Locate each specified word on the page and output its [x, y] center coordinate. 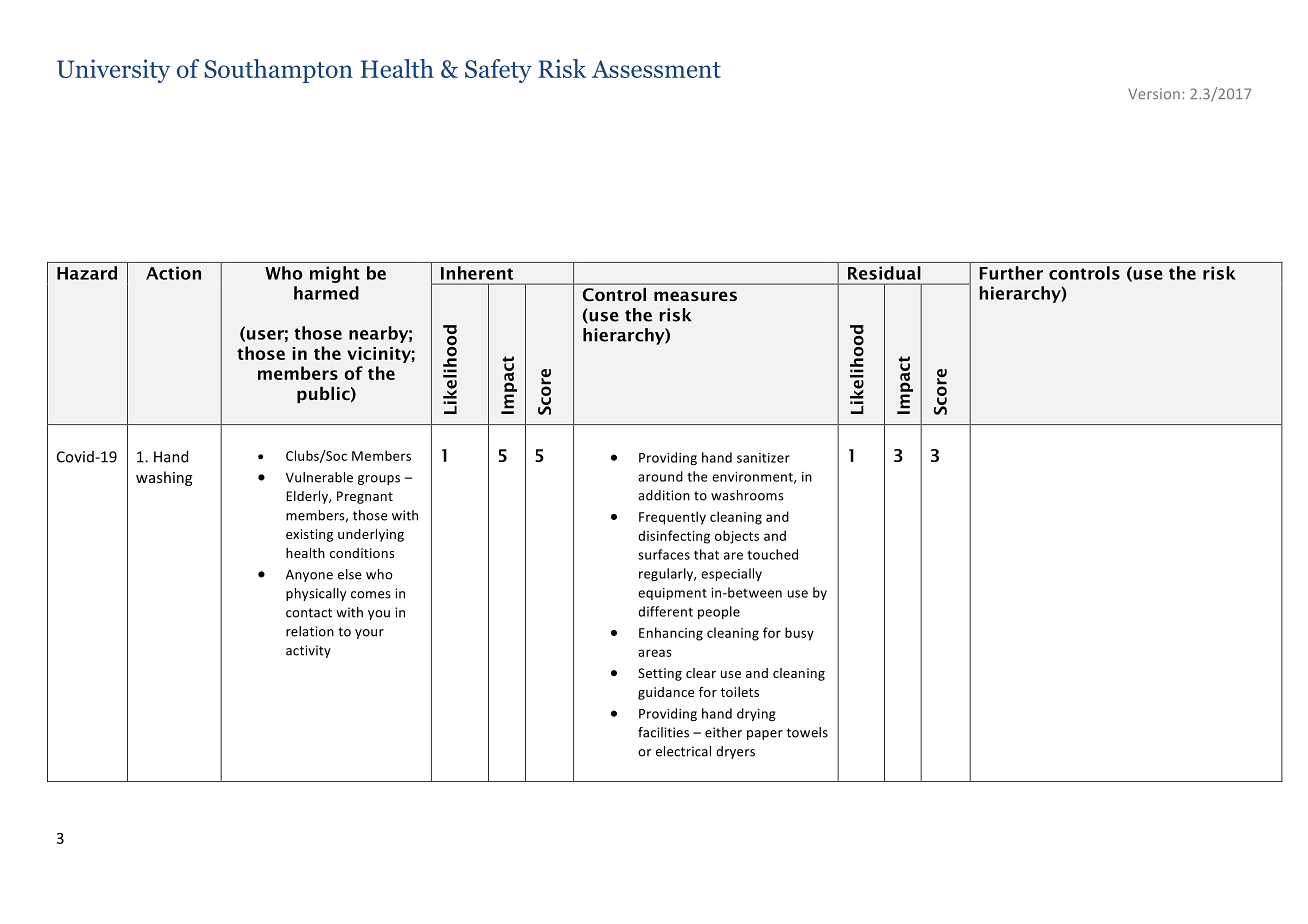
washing [164, 478]
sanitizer [763, 458]
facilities [663, 732]
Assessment [656, 69]
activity [308, 651]
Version [1154, 94]
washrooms [747, 495]
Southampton [278, 71]
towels [807, 732]
